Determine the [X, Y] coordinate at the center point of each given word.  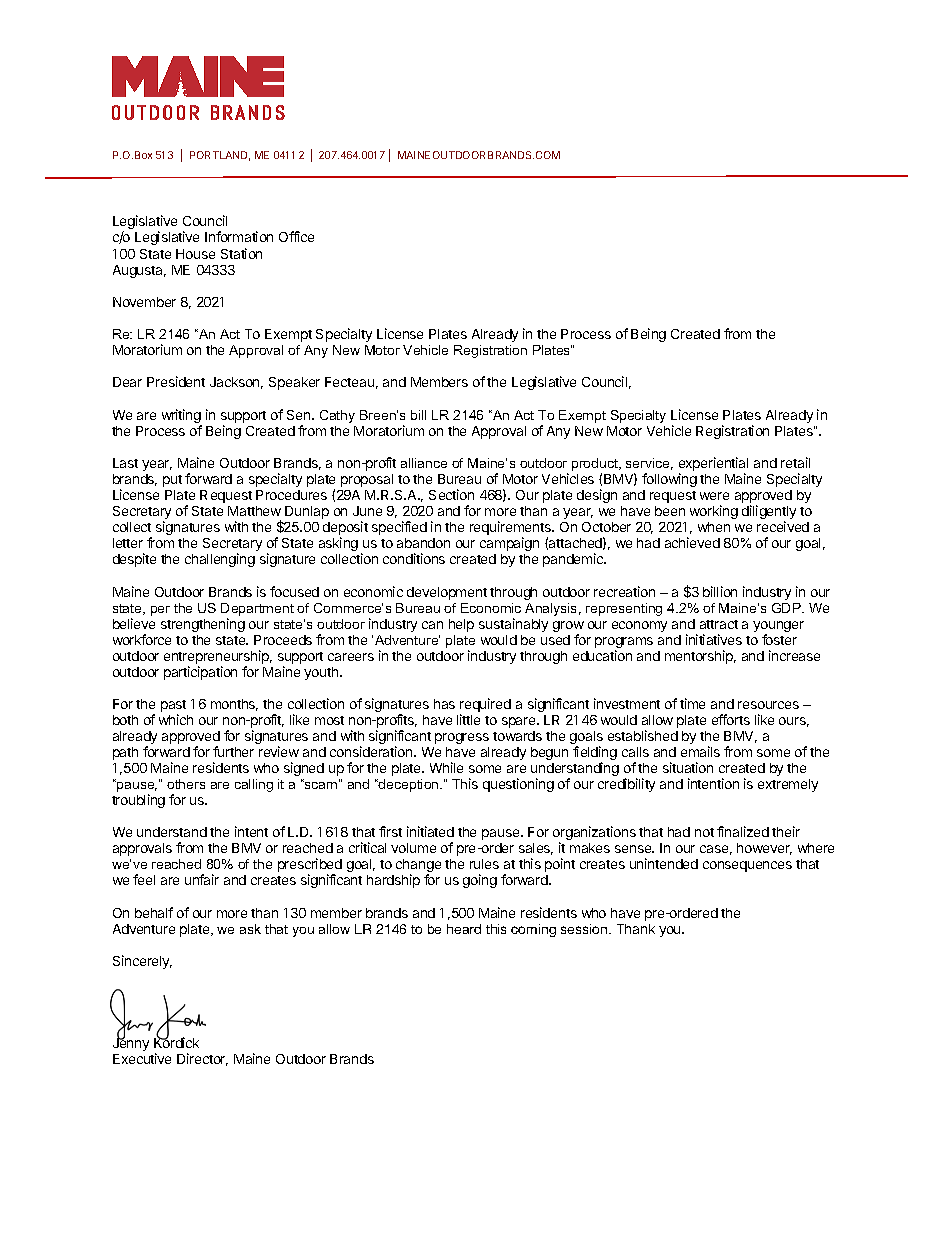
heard [464, 929]
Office [296, 236]
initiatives [714, 639]
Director [202, 1059]
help [461, 625]
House [195, 254]
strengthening [203, 625]
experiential [713, 465]
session [585, 929]
